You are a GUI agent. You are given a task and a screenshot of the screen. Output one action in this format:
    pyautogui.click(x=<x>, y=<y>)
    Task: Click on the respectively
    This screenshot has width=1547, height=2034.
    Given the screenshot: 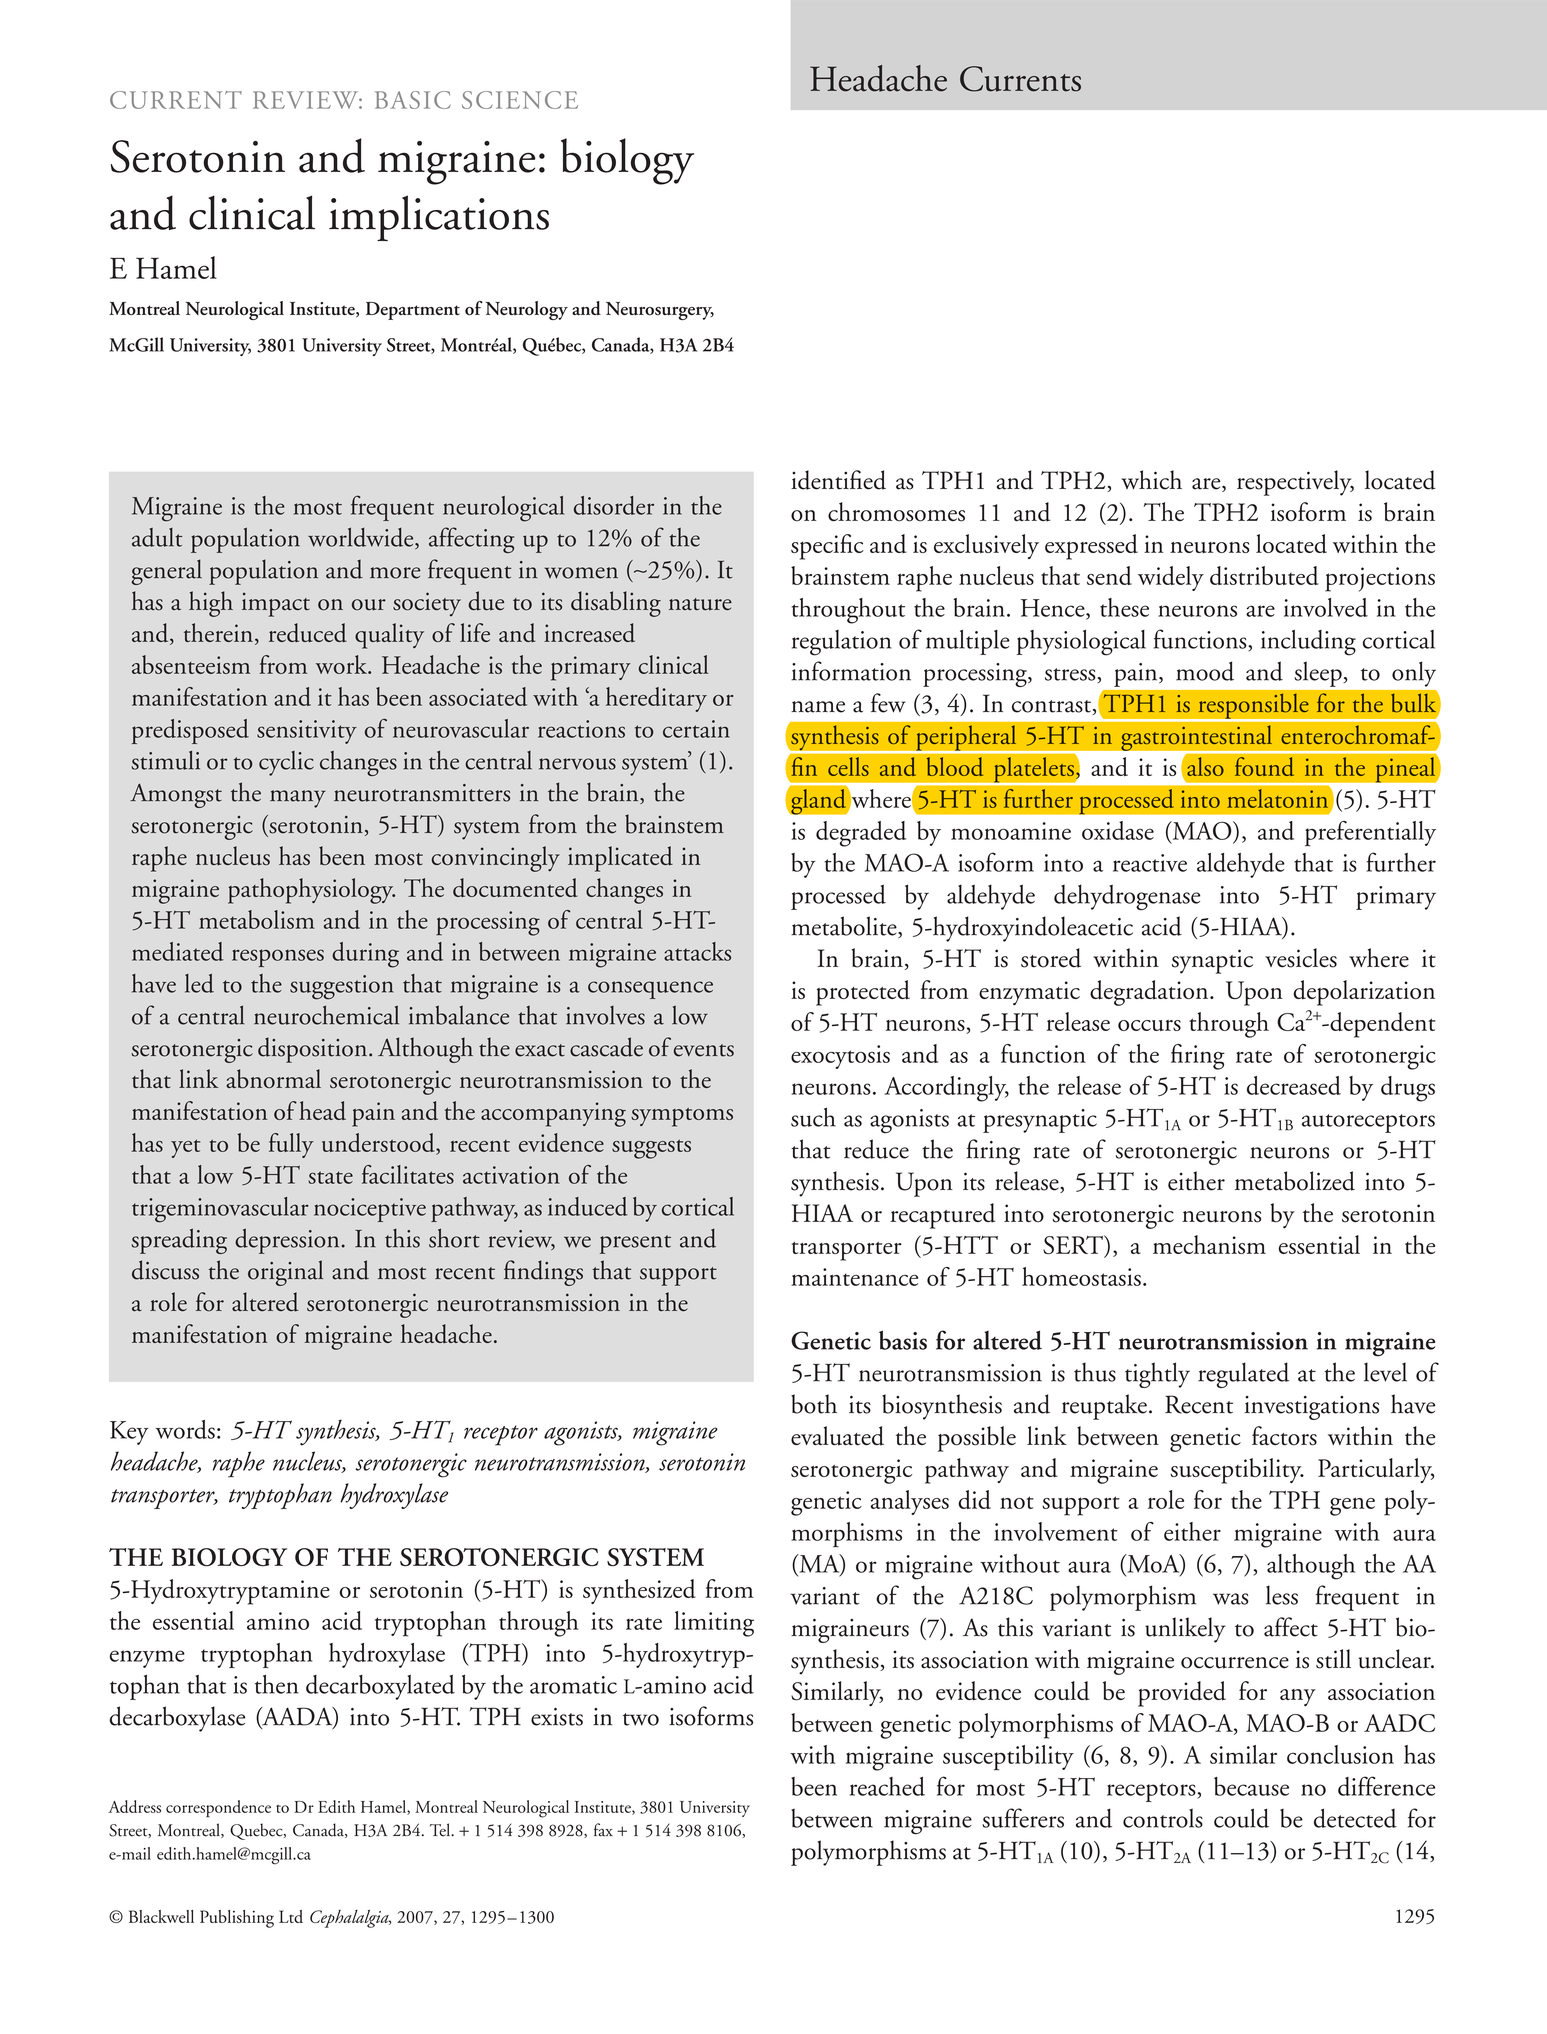 What is the action you would take?
    pyautogui.click(x=1295, y=483)
